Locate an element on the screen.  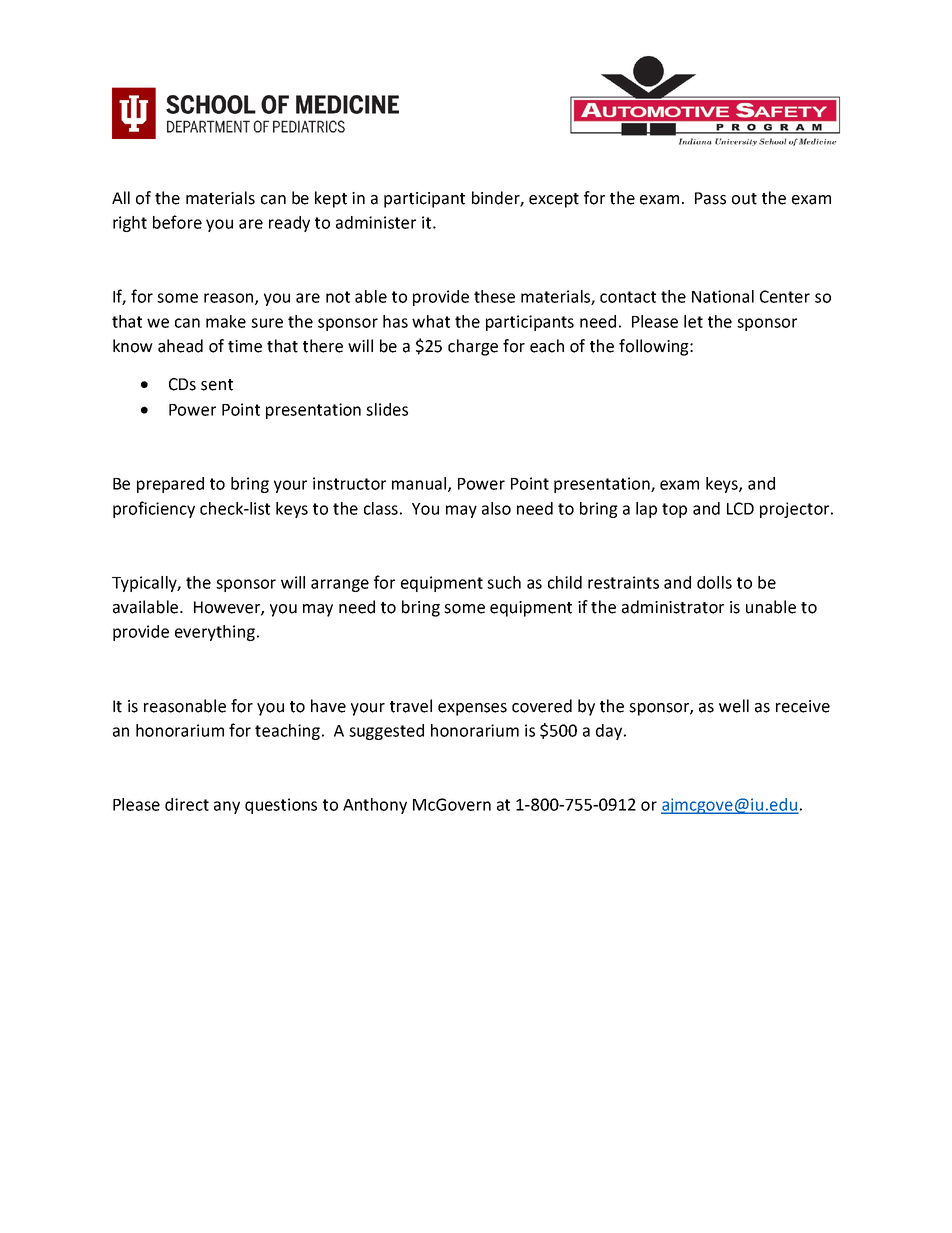
day is located at coordinates (610, 732).
